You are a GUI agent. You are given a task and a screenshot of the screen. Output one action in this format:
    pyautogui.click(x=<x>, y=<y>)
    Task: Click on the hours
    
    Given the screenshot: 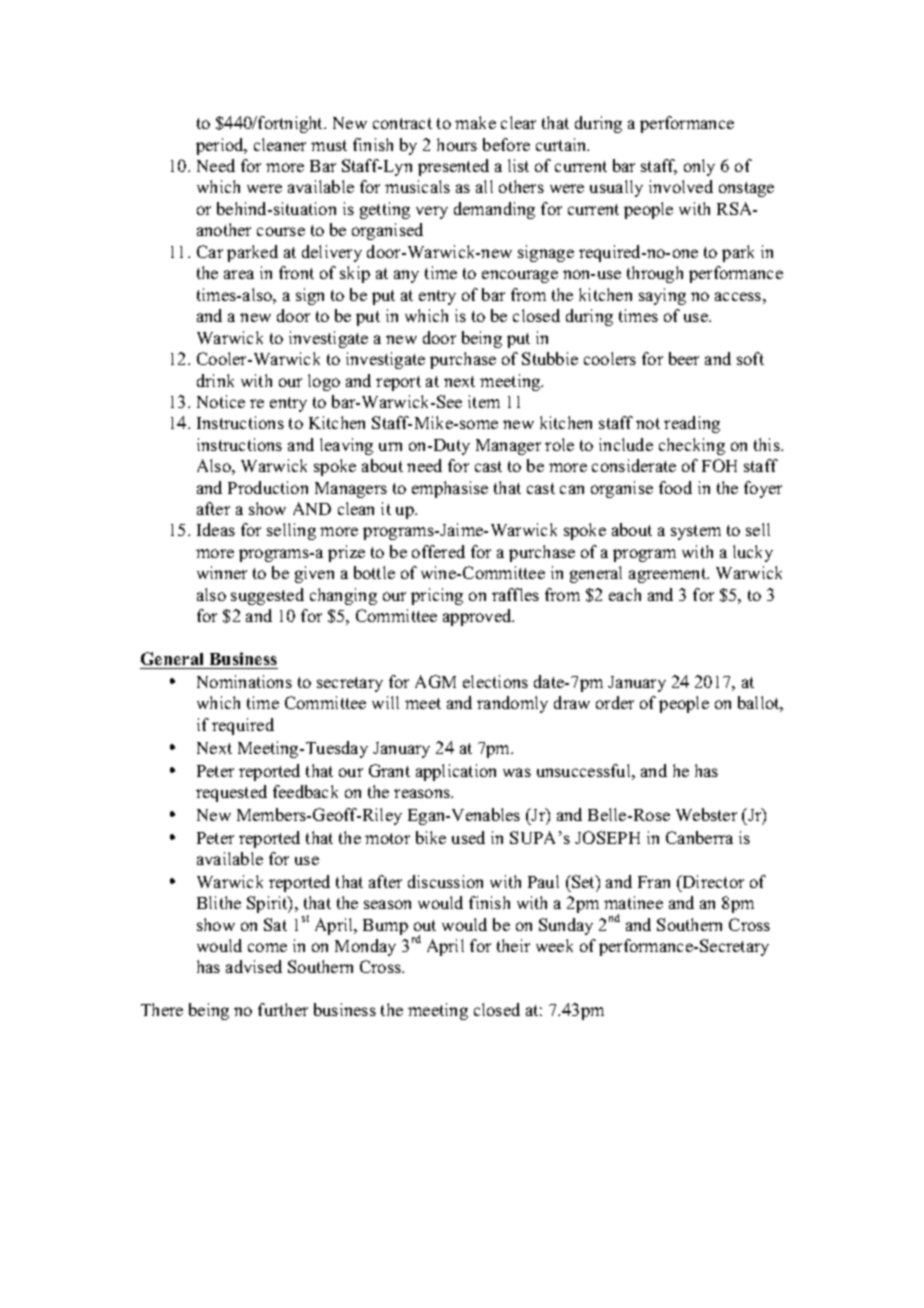 What is the action you would take?
    pyautogui.click(x=457, y=144)
